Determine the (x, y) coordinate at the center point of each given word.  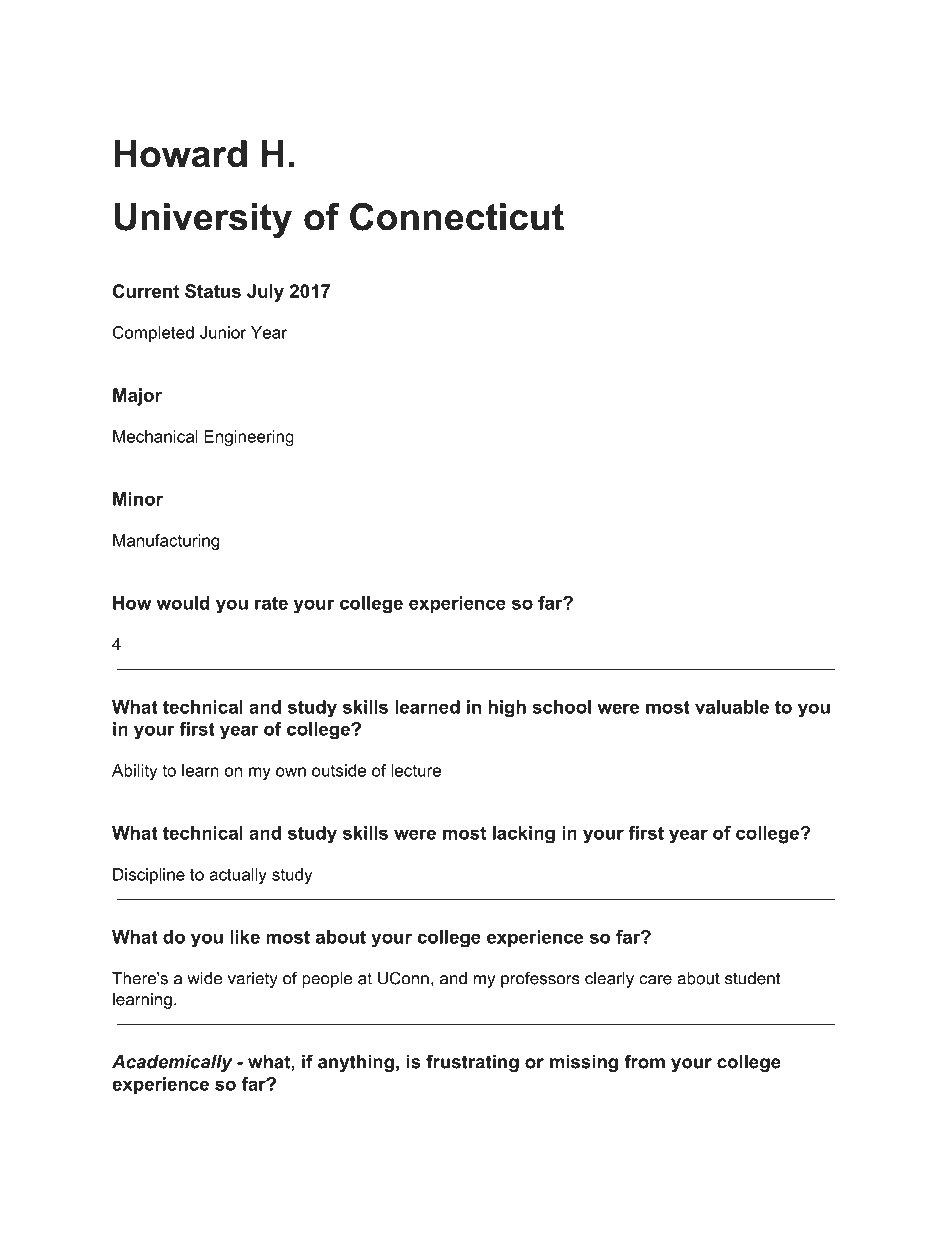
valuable (732, 707)
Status (213, 291)
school (561, 707)
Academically (172, 1063)
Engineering (249, 438)
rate (271, 603)
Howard (180, 154)
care (655, 980)
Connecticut (457, 217)
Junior (223, 332)
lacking (524, 835)
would (183, 603)
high (507, 708)
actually (238, 876)
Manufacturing (166, 542)
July (265, 293)
